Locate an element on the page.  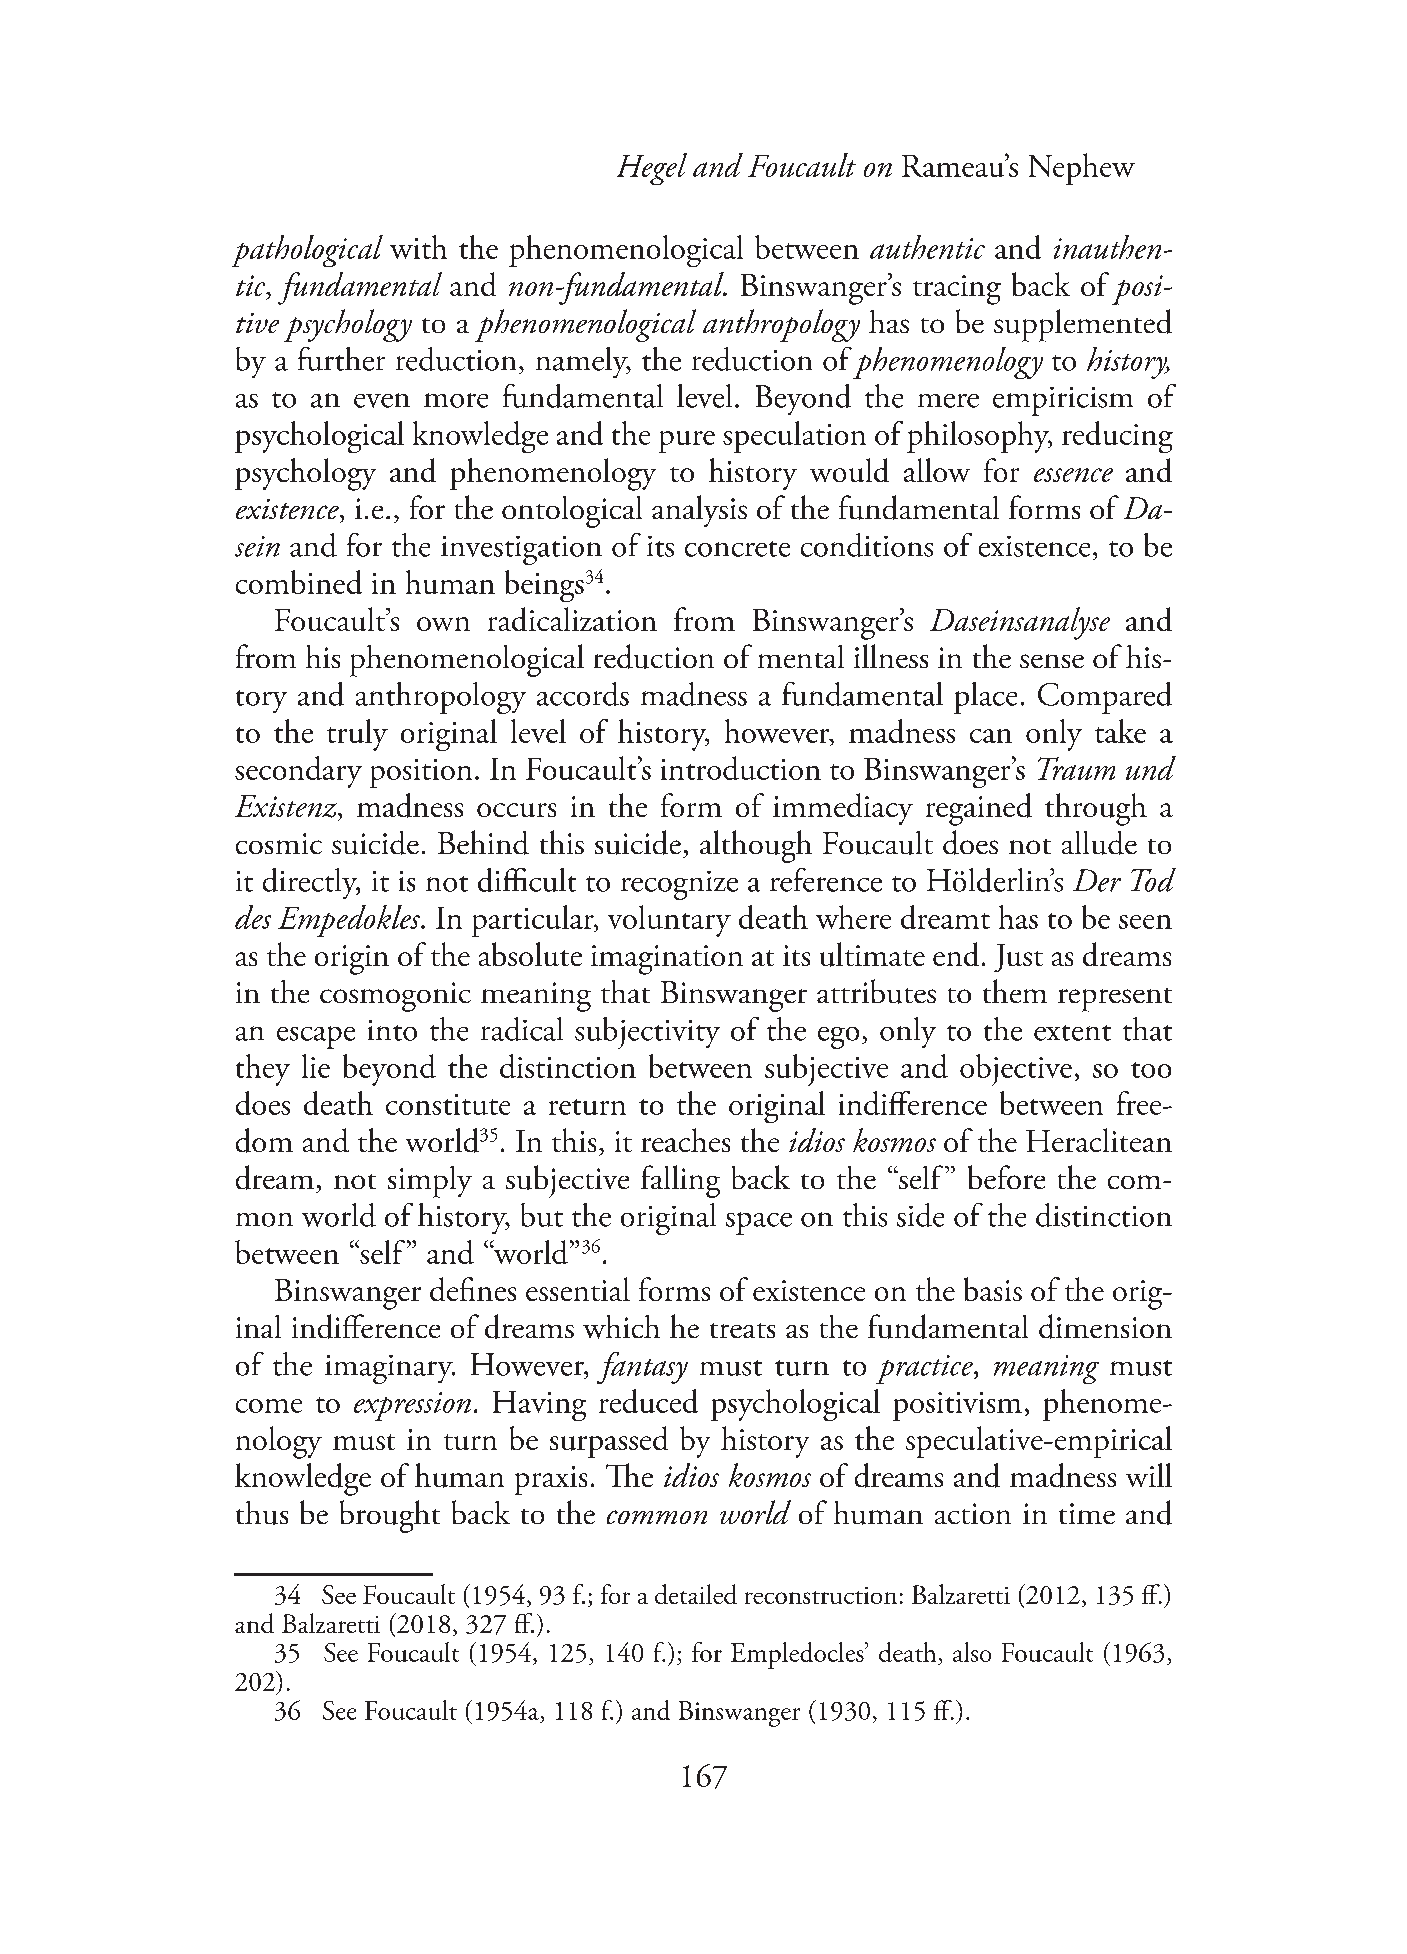
Hegel is located at coordinates (652, 169).
